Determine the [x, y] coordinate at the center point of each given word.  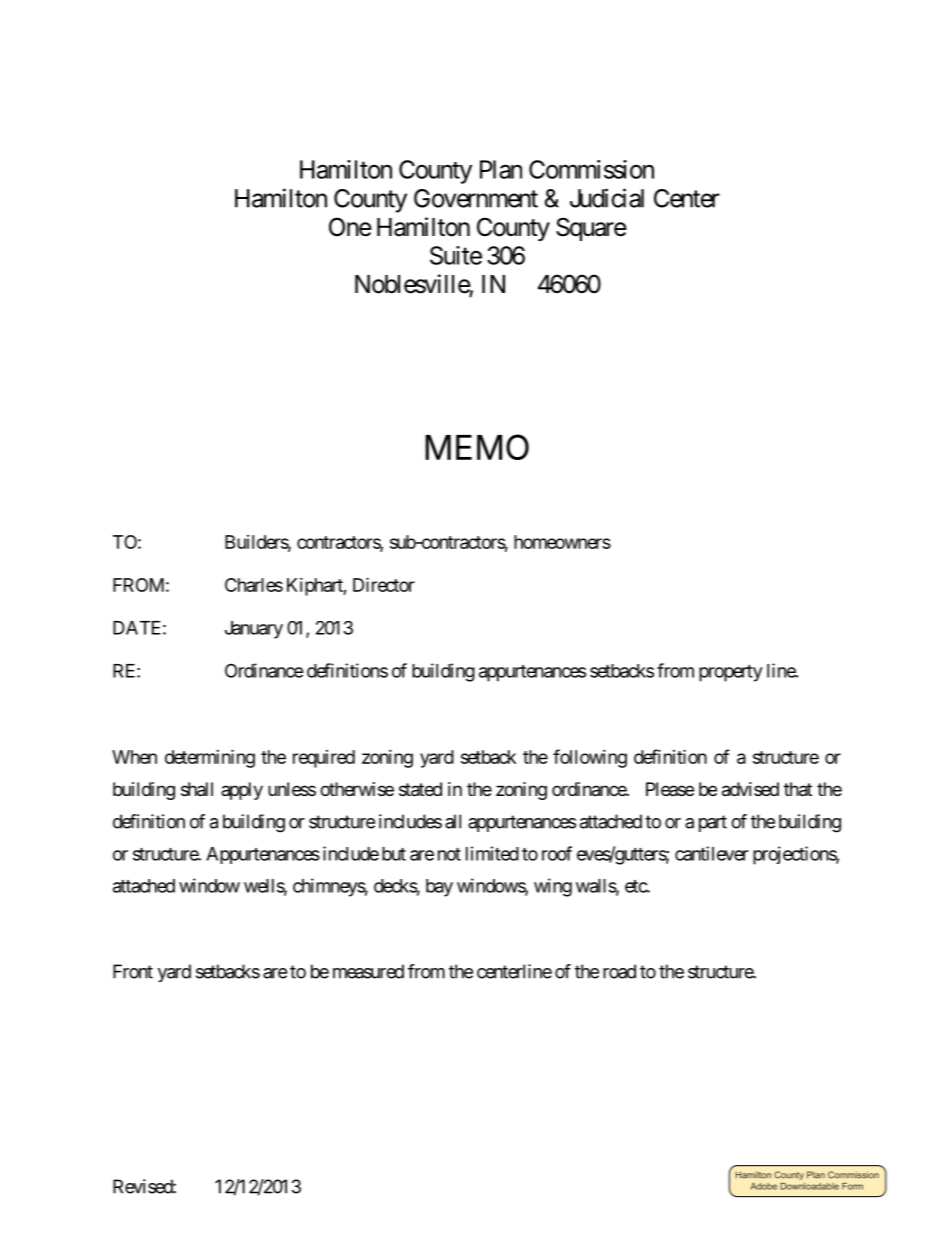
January [254, 630]
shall [197, 789]
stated [420, 789]
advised [750, 789]
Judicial [607, 198]
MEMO [477, 447]
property [731, 673]
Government [476, 198]
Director [384, 584]
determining [210, 758]
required [324, 759]
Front [133, 971]
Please [670, 789]
